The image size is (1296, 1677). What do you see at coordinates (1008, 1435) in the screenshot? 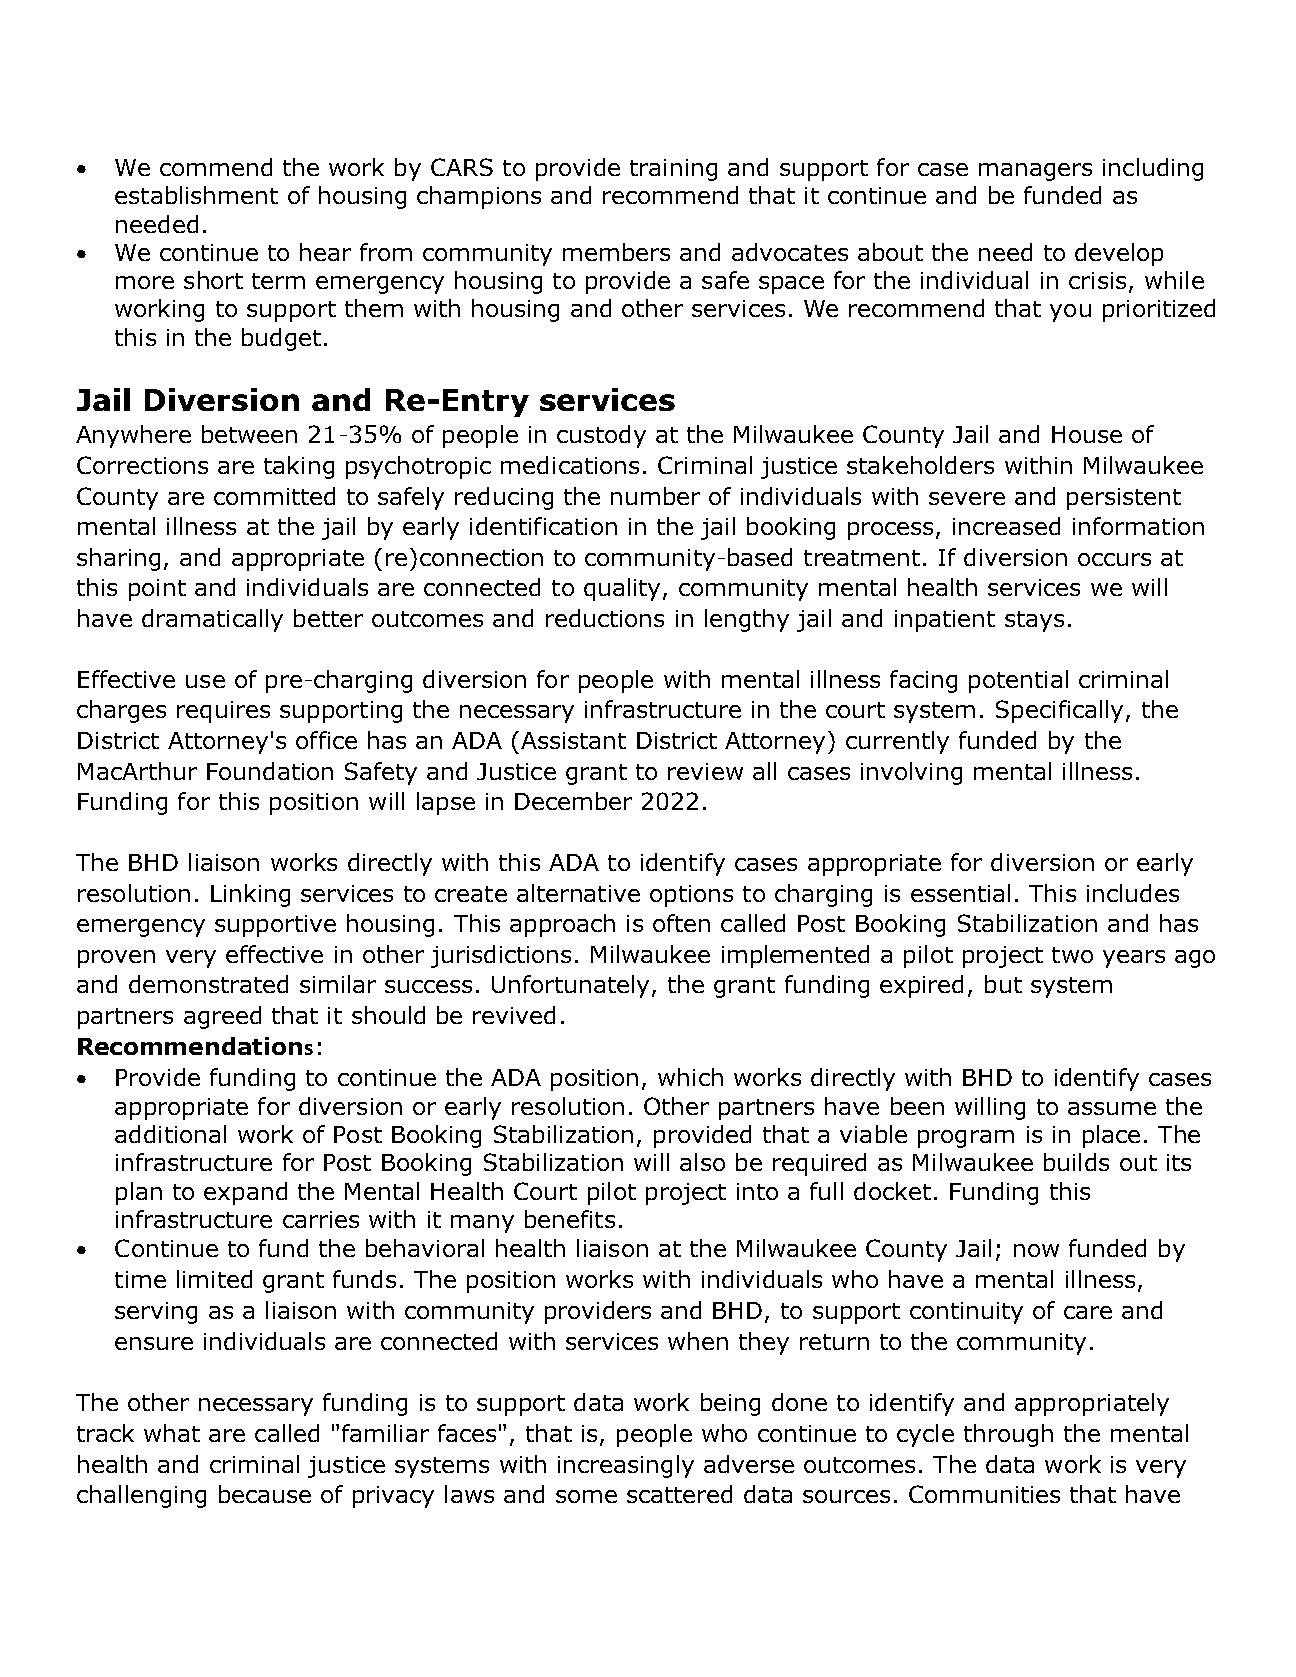
I see `through` at bounding box center [1008, 1435].
